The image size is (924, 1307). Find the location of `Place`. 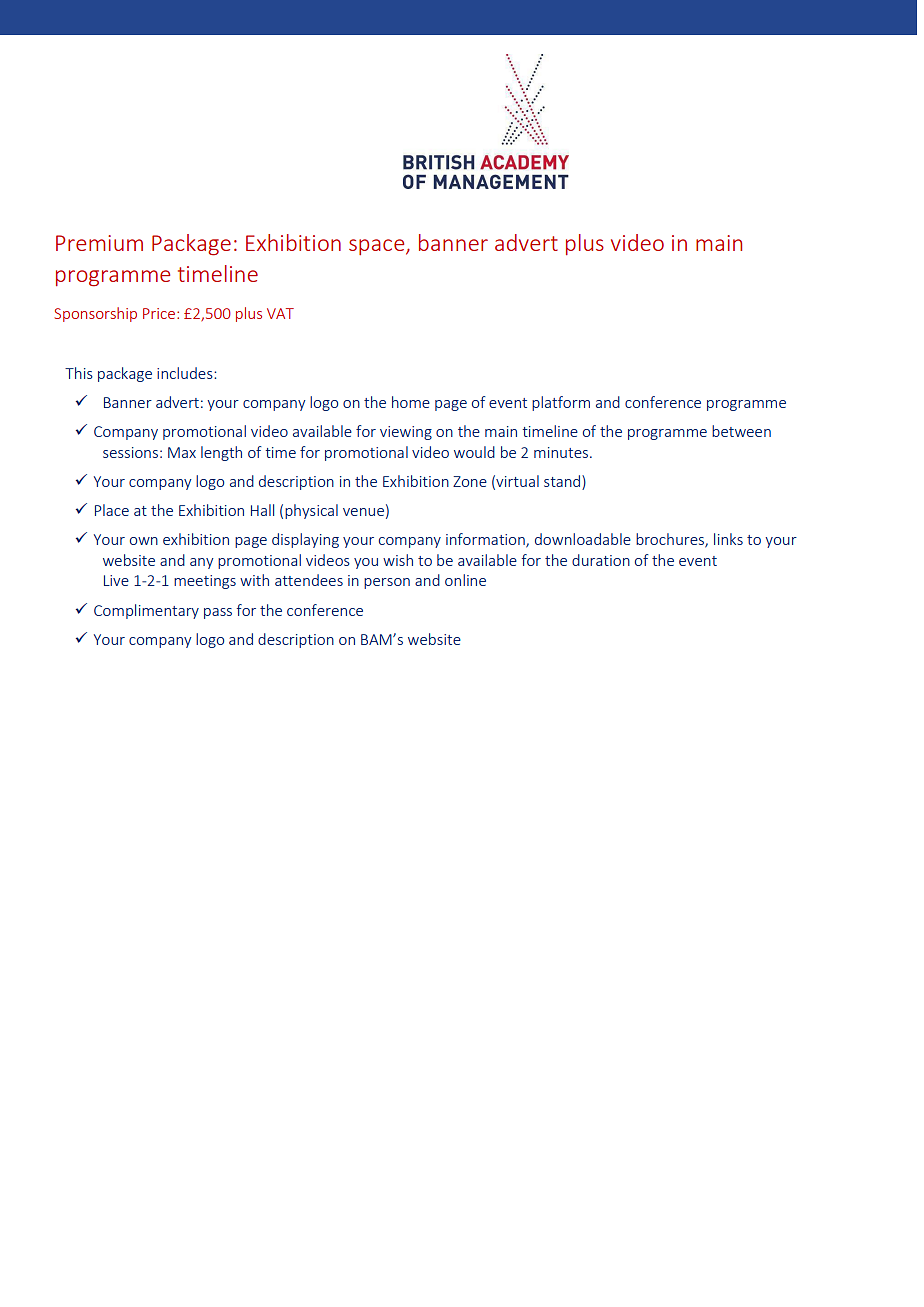

Place is located at coordinates (112, 510).
